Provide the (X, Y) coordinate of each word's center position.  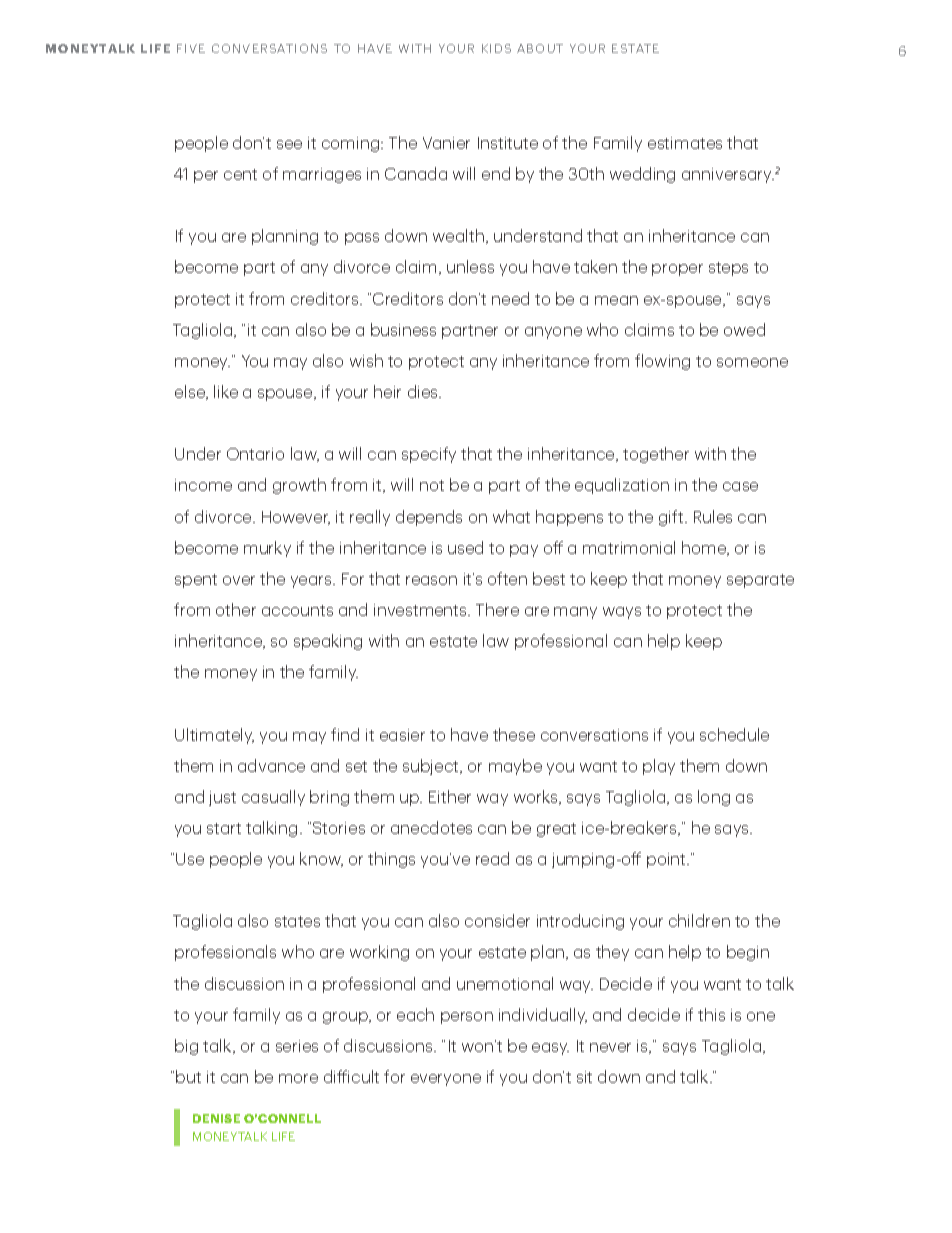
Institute (508, 143)
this (711, 1014)
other (236, 609)
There (497, 609)
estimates (685, 143)
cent (240, 174)
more (298, 1078)
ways (622, 613)
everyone (446, 1080)
